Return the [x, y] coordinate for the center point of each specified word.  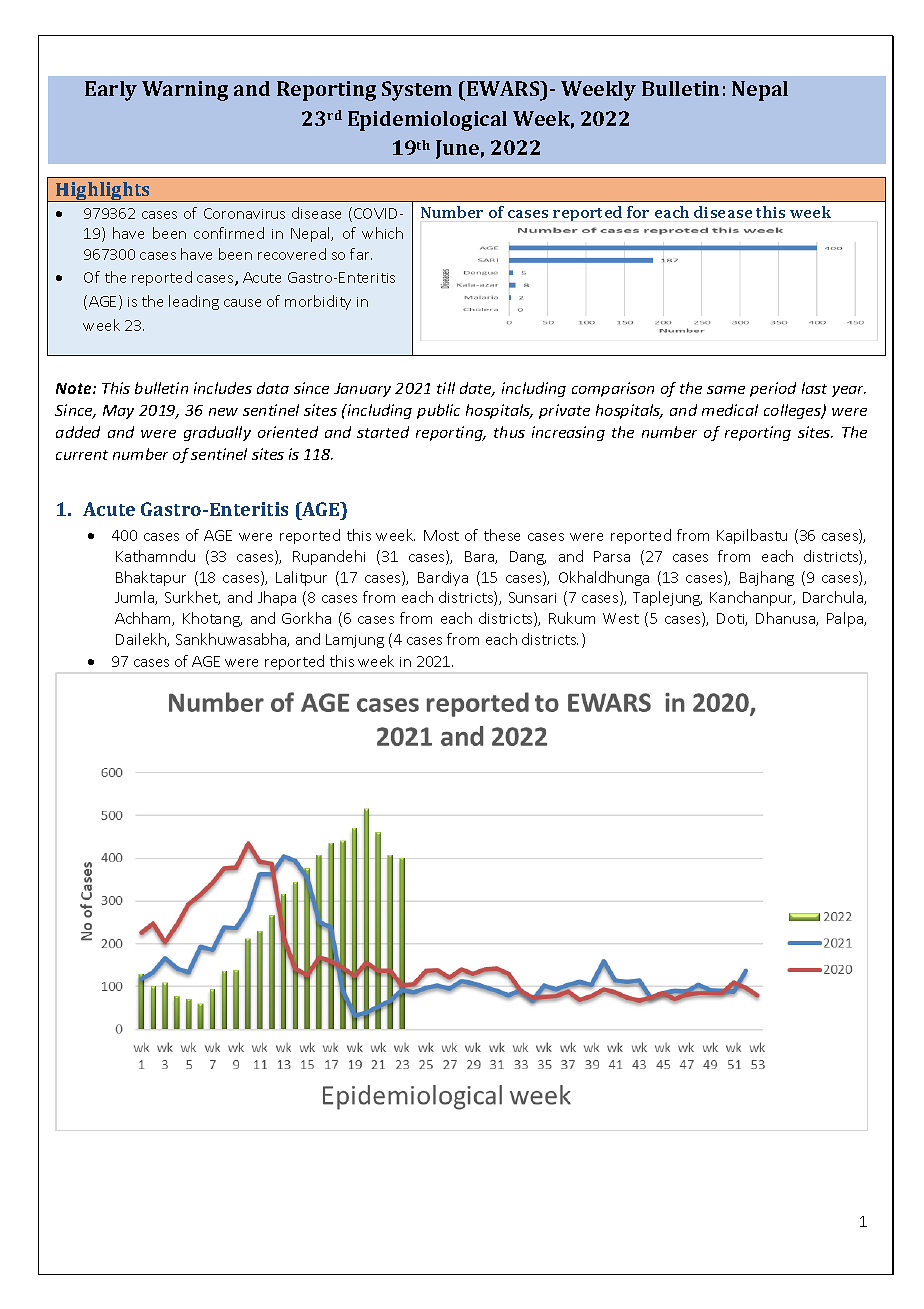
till [446, 388]
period [773, 389]
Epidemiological [427, 121]
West [621, 618]
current [82, 455]
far [361, 254]
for [638, 212]
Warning [185, 91]
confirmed [229, 233]
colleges [794, 411]
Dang [528, 558]
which [382, 233]
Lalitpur [301, 578]
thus [509, 432]
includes [223, 388]
